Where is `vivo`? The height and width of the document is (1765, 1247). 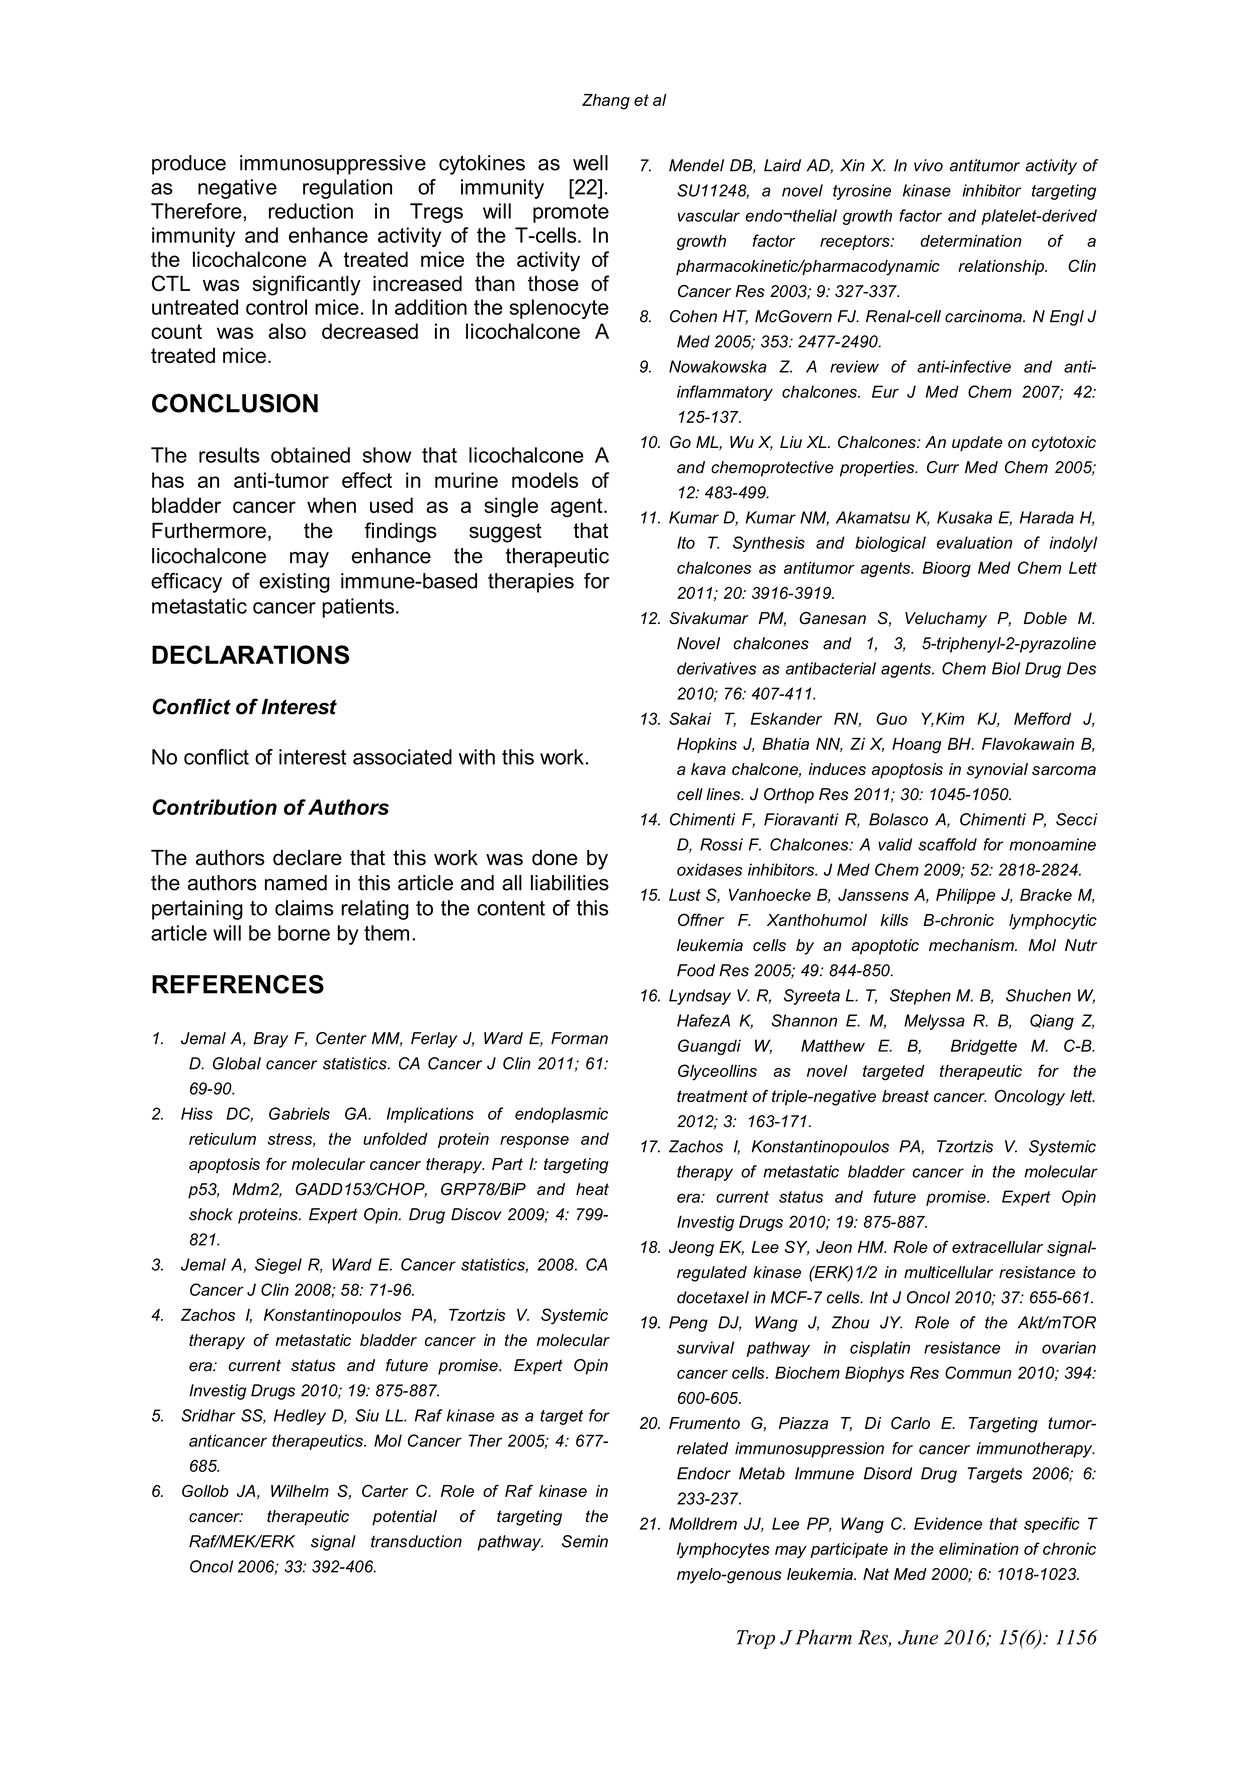
vivo is located at coordinates (928, 165).
